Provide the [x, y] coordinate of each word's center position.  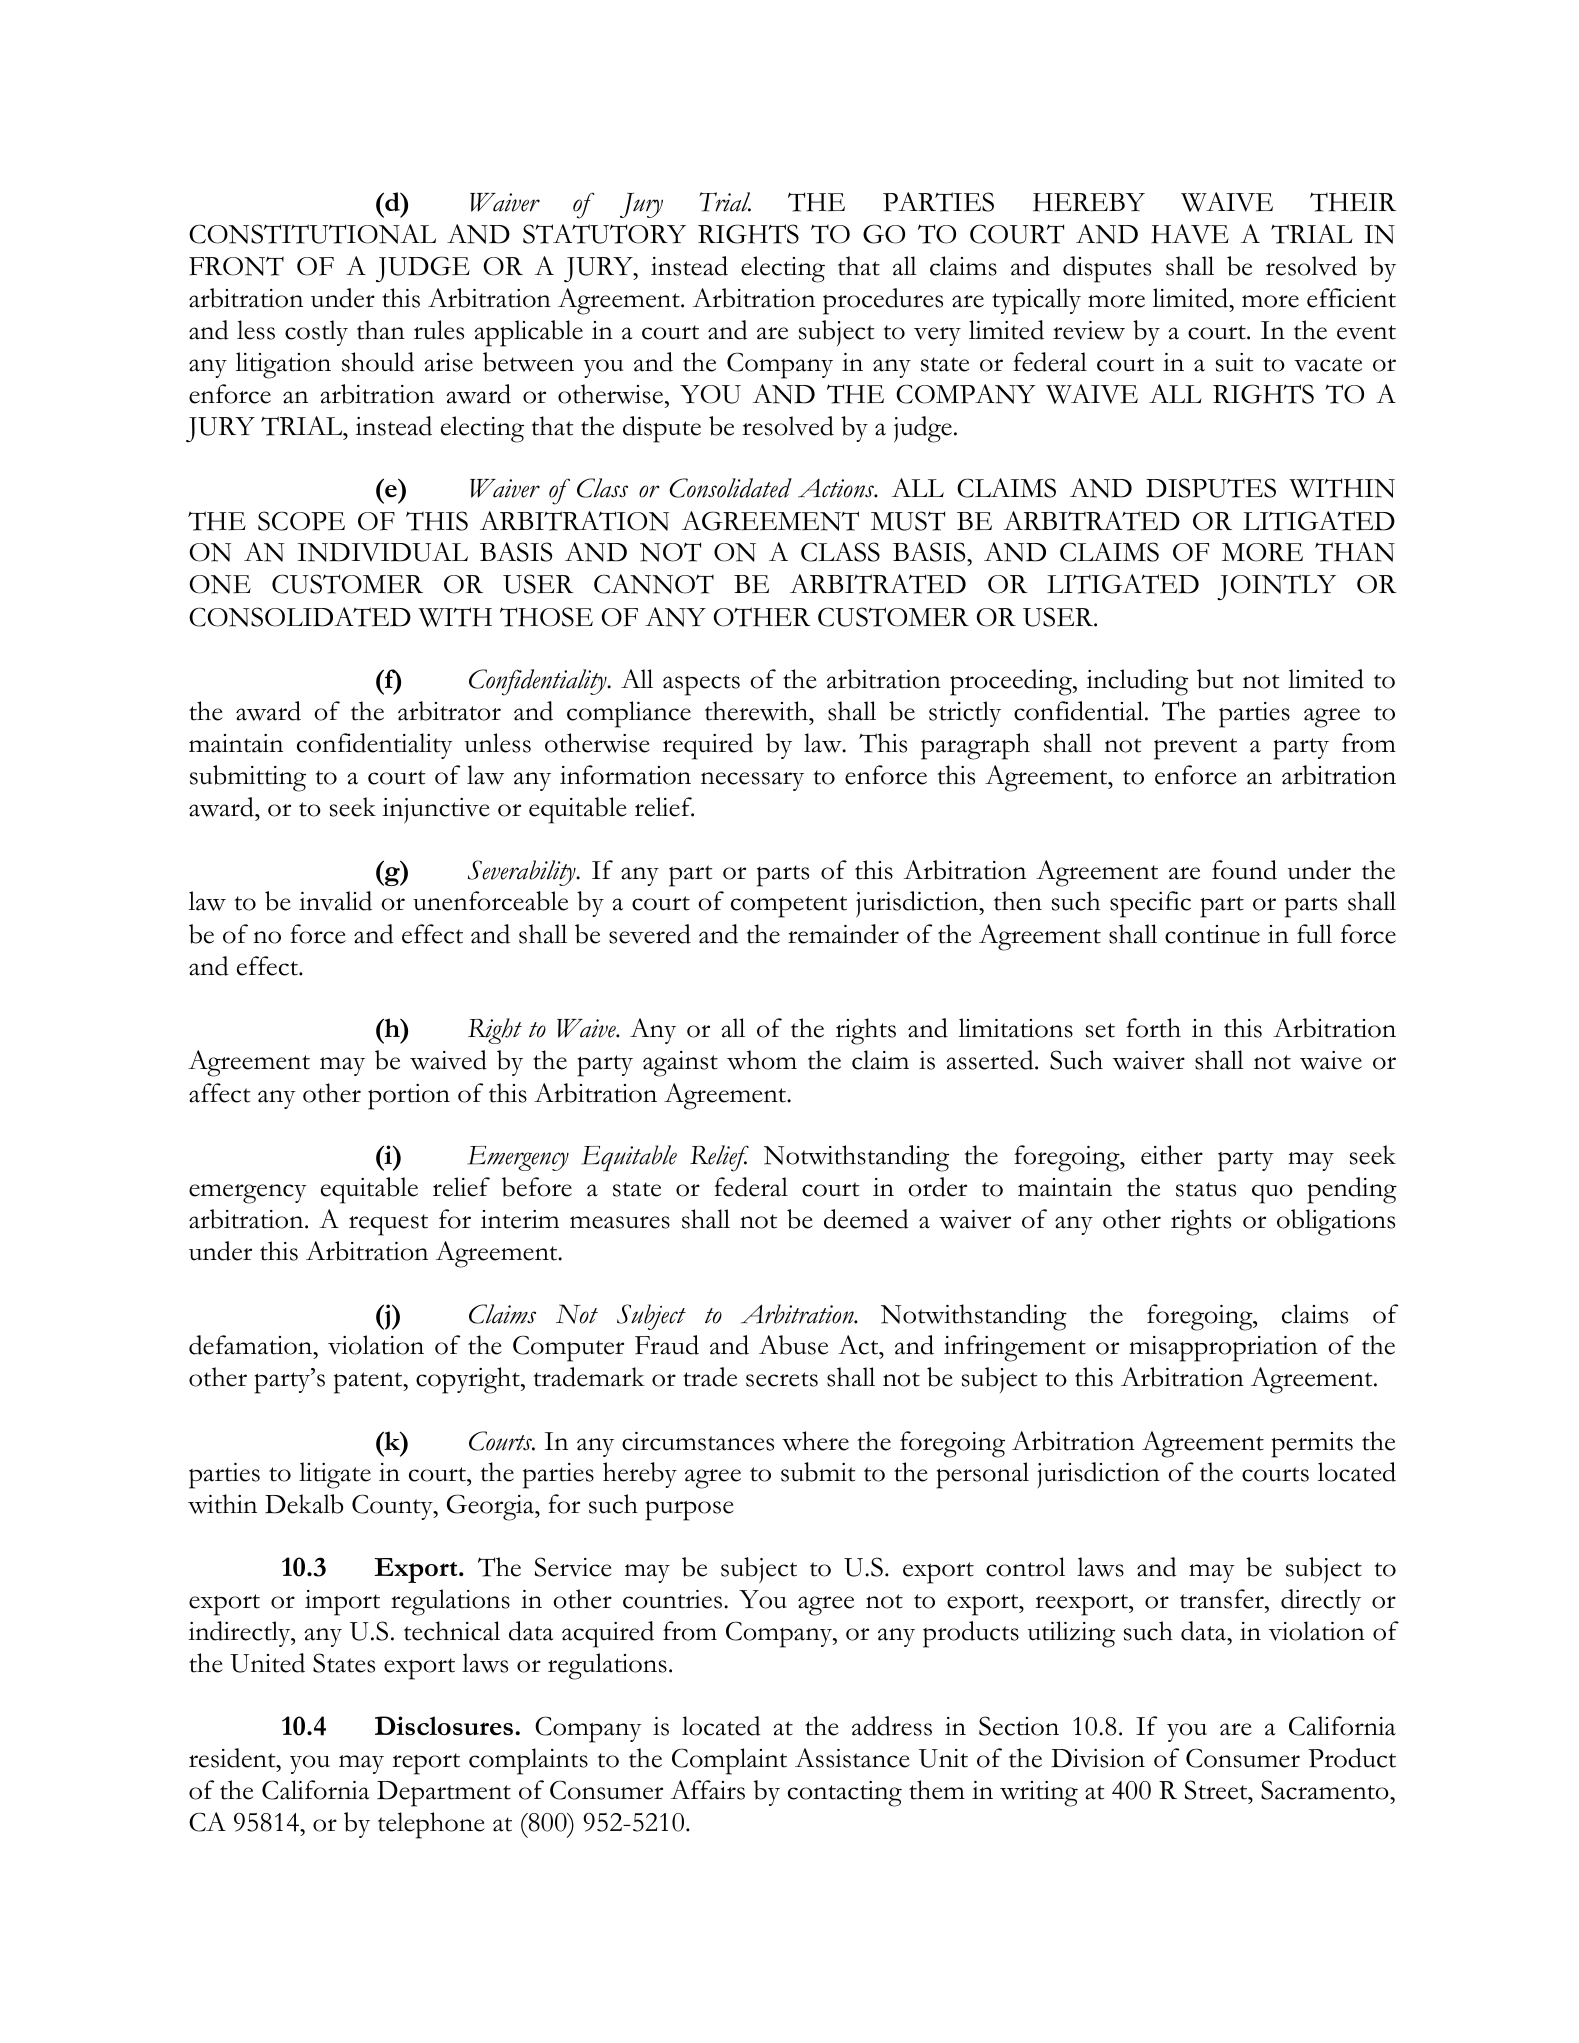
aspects [701, 685]
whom [762, 1060]
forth [1154, 1028]
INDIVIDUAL [383, 552]
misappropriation [1223, 1349]
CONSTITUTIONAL [312, 234]
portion [409, 1097]
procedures [883, 301]
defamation [252, 1345]
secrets [782, 1379]
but [1215, 679]
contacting [845, 1794]
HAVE [1190, 234]
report [426, 1764]
